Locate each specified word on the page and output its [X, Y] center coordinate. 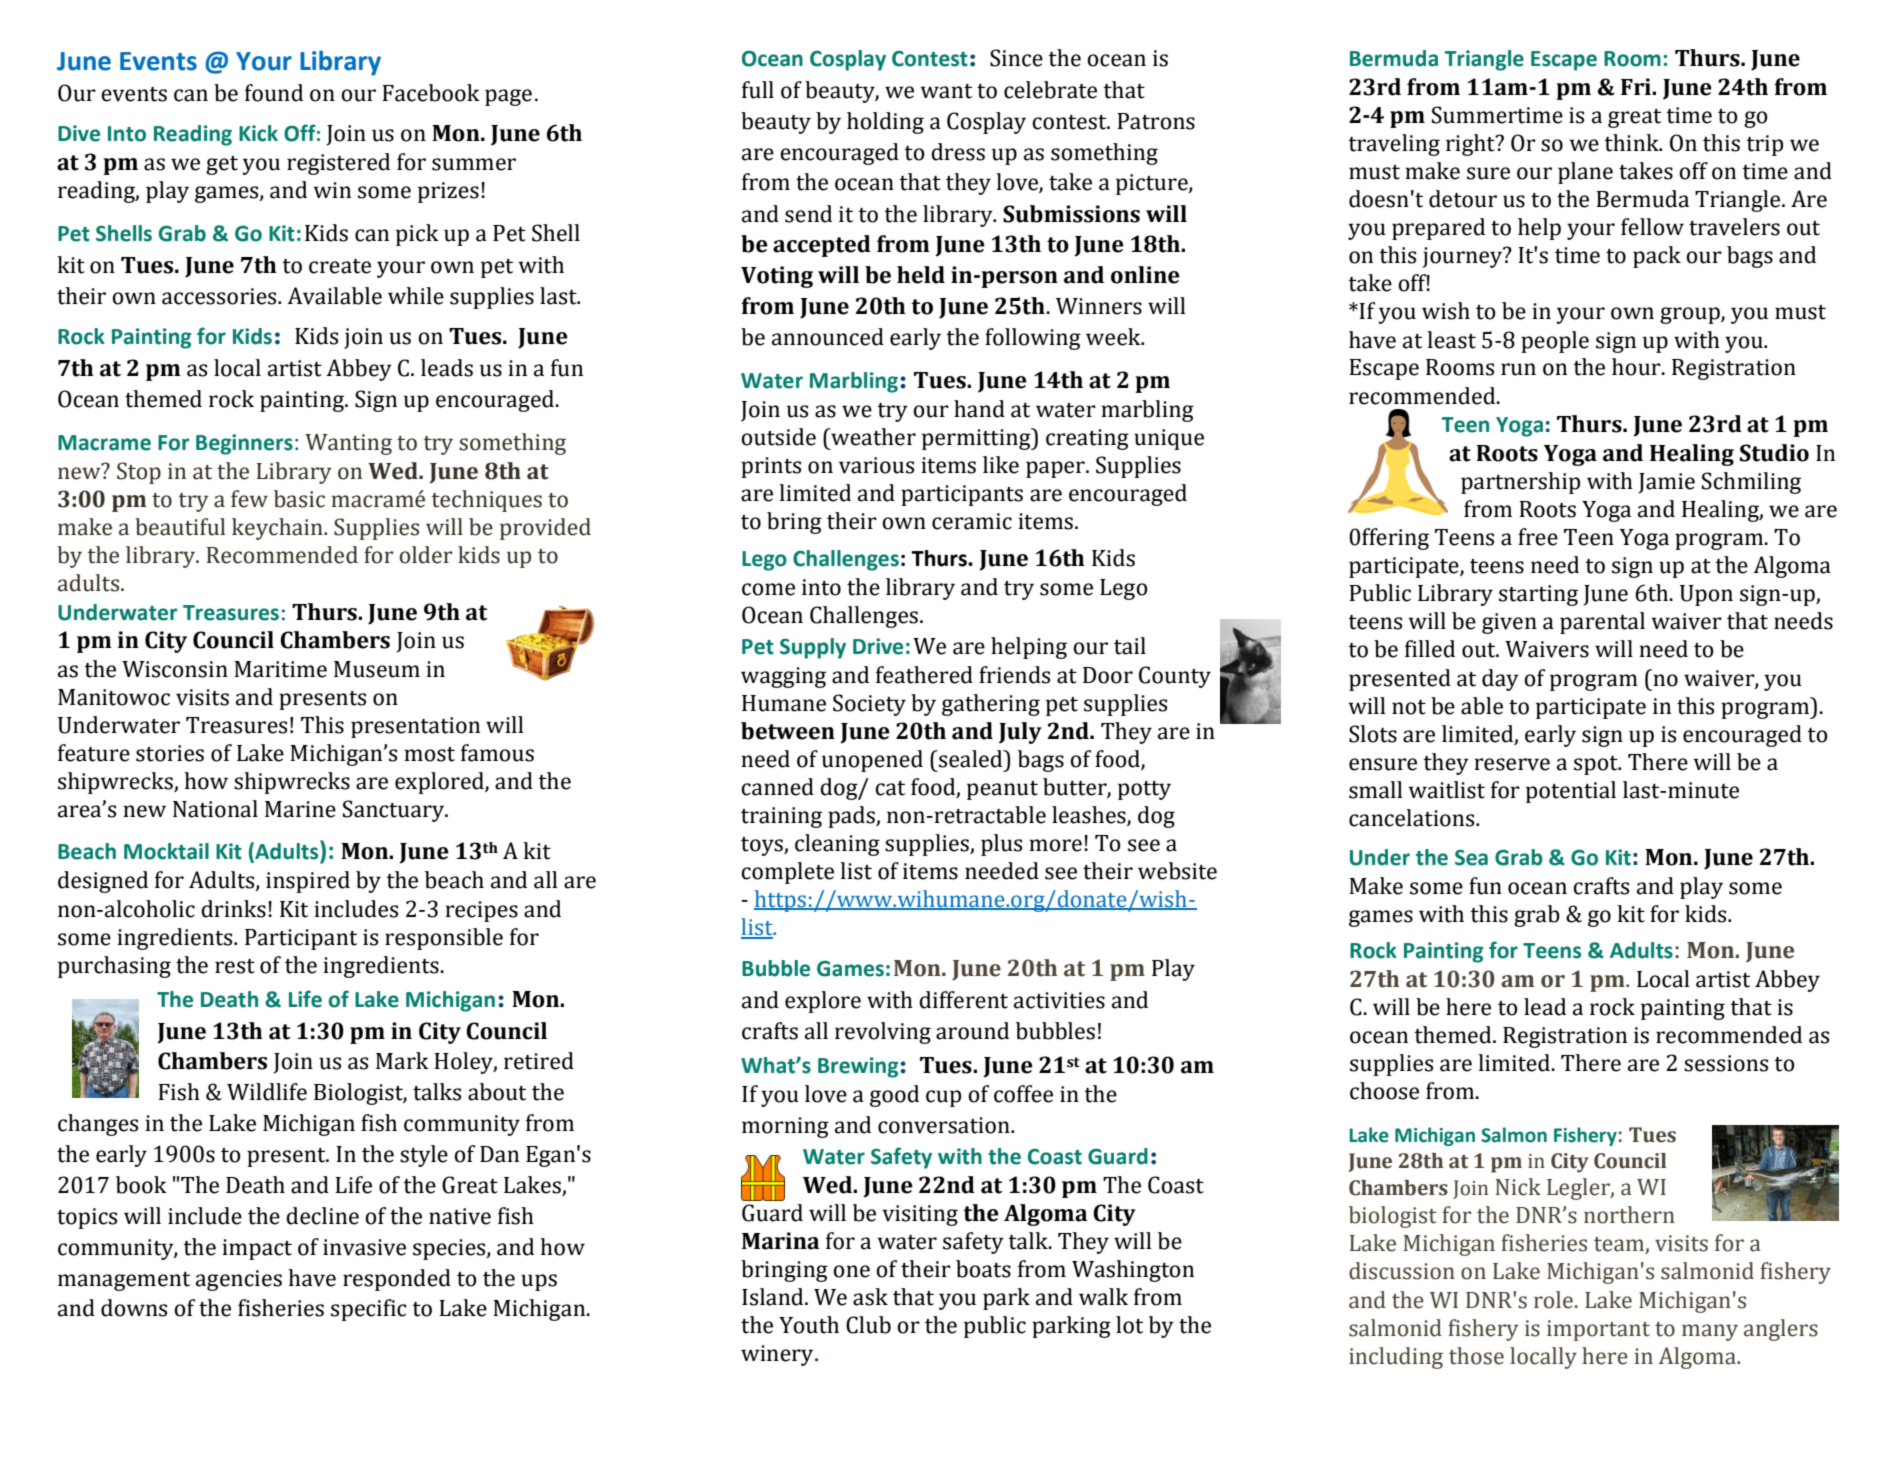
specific [369, 1310]
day [1500, 680]
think [1632, 143]
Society [869, 705]
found [274, 93]
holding [885, 123]
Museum [377, 669]
